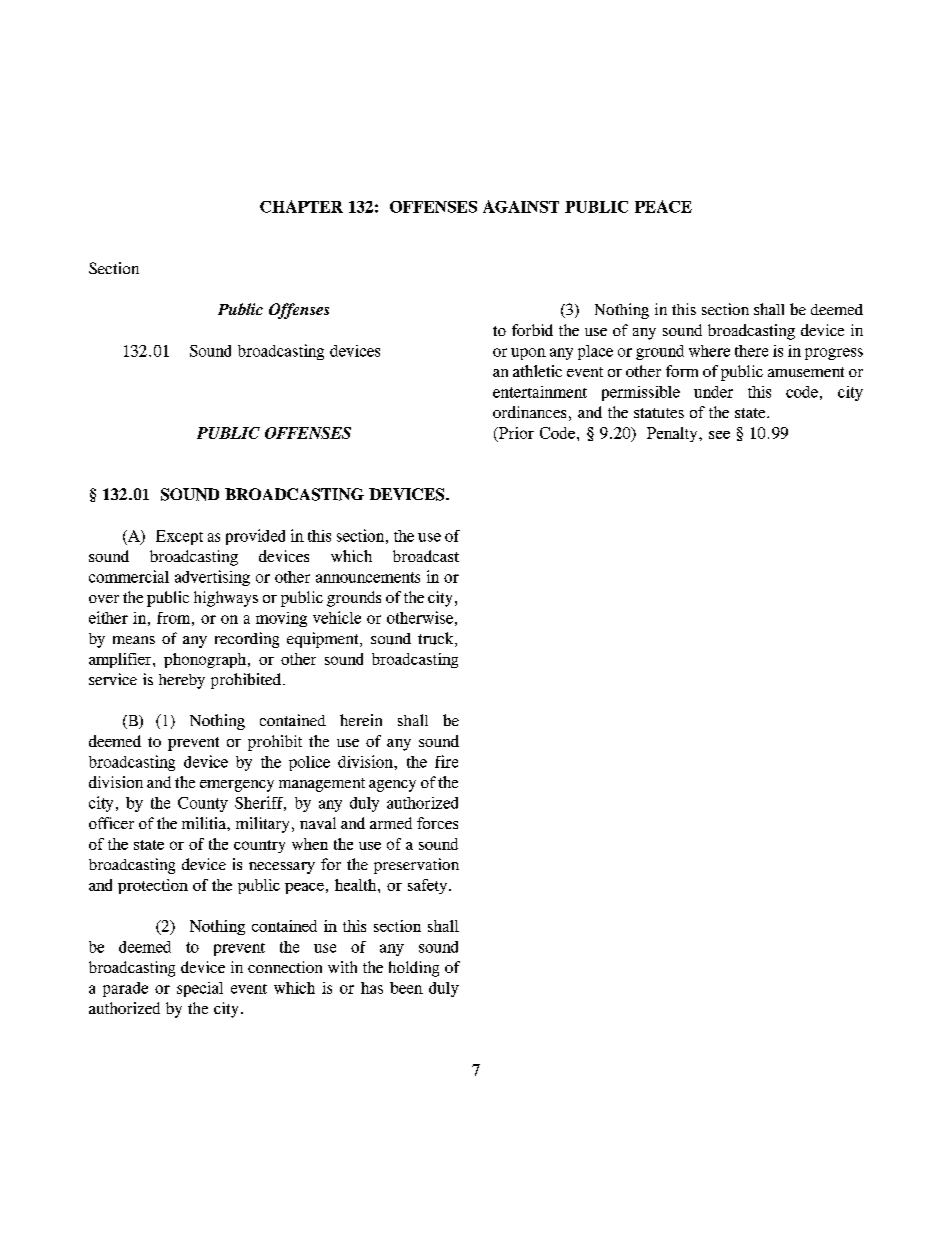  What do you see at coordinates (719, 435) in the screenshot?
I see `see` at bounding box center [719, 435].
